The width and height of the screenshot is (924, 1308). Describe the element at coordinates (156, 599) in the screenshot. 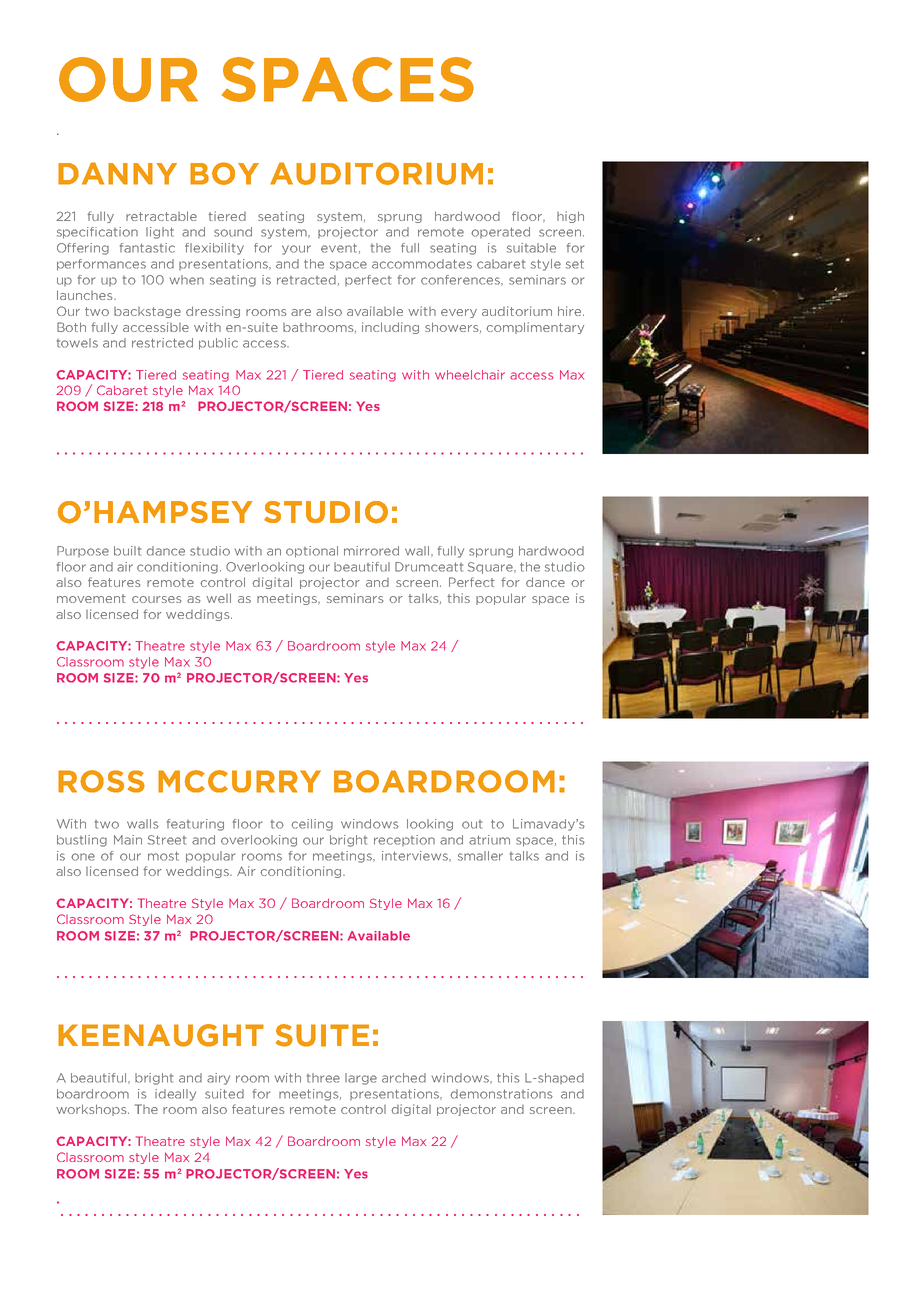

I see `courses` at that location.
